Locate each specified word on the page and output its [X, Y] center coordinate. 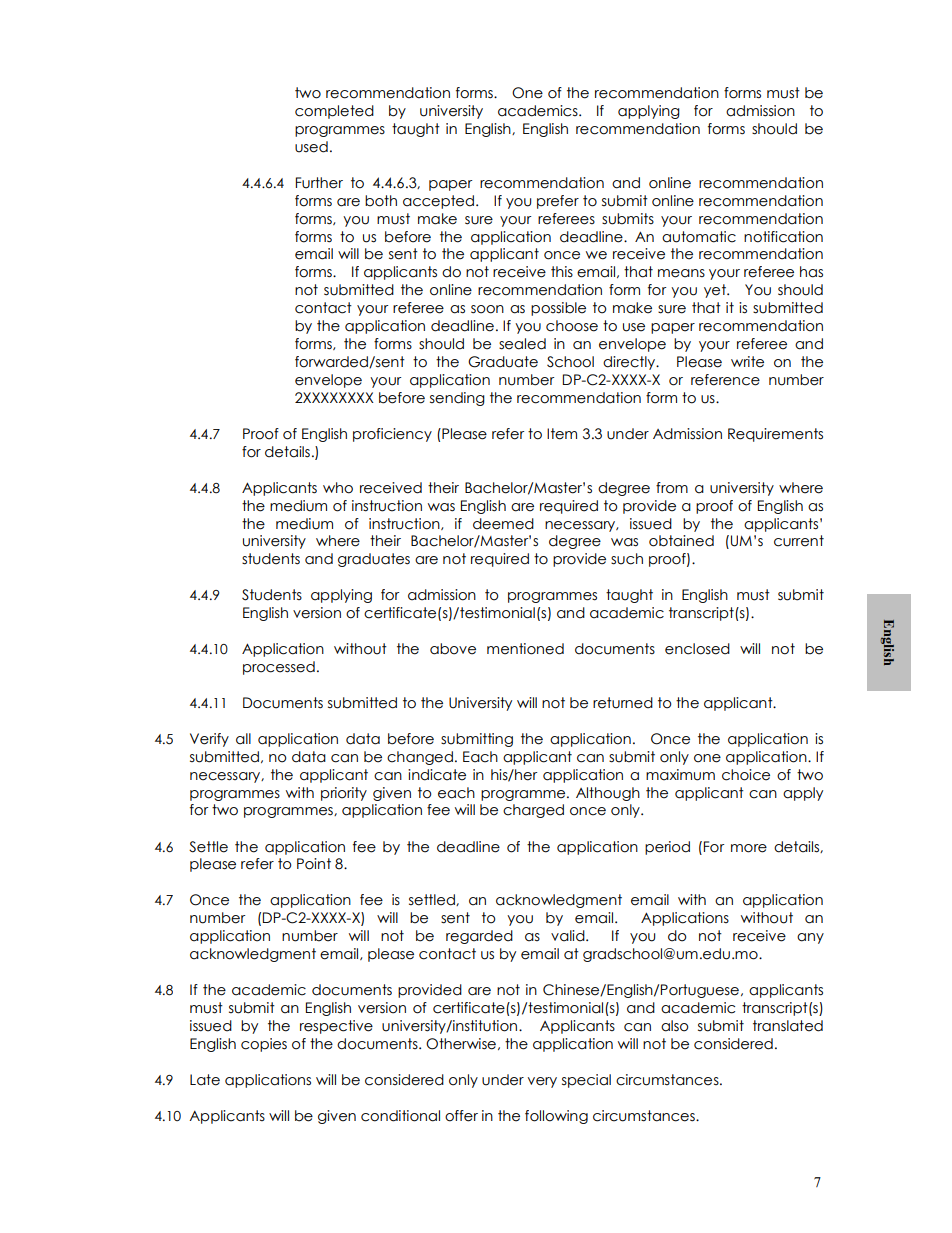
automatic [699, 237]
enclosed [697, 649]
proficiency [392, 435]
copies [264, 1045]
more [749, 848]
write [747, 362]
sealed [522, 344]
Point [314, 864]
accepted [440, 202]
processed [279, 668]
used [311, 147]
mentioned [525, 649]
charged [533, 811]
